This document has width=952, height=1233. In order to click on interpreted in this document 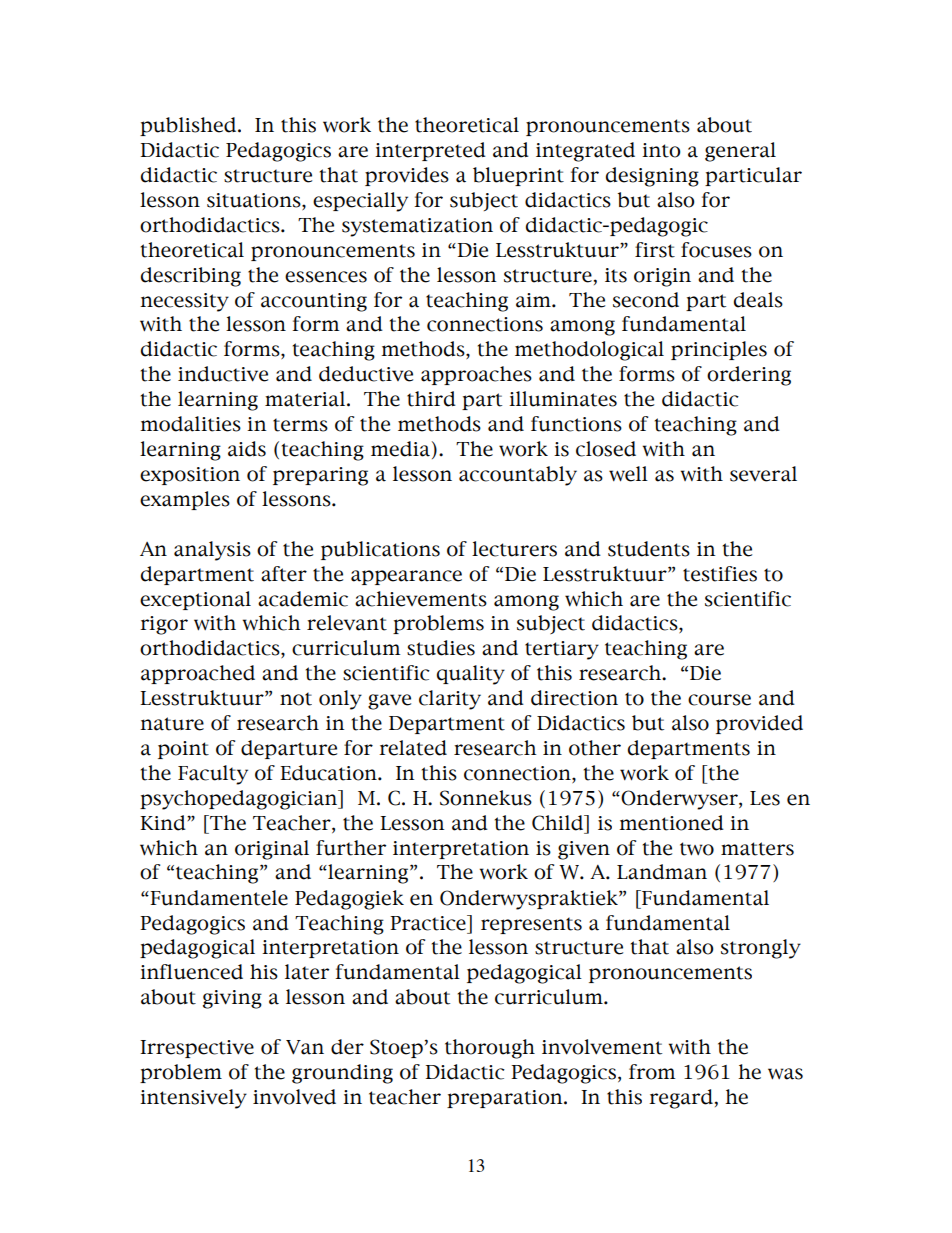, I will do `click(430, 151)`.
